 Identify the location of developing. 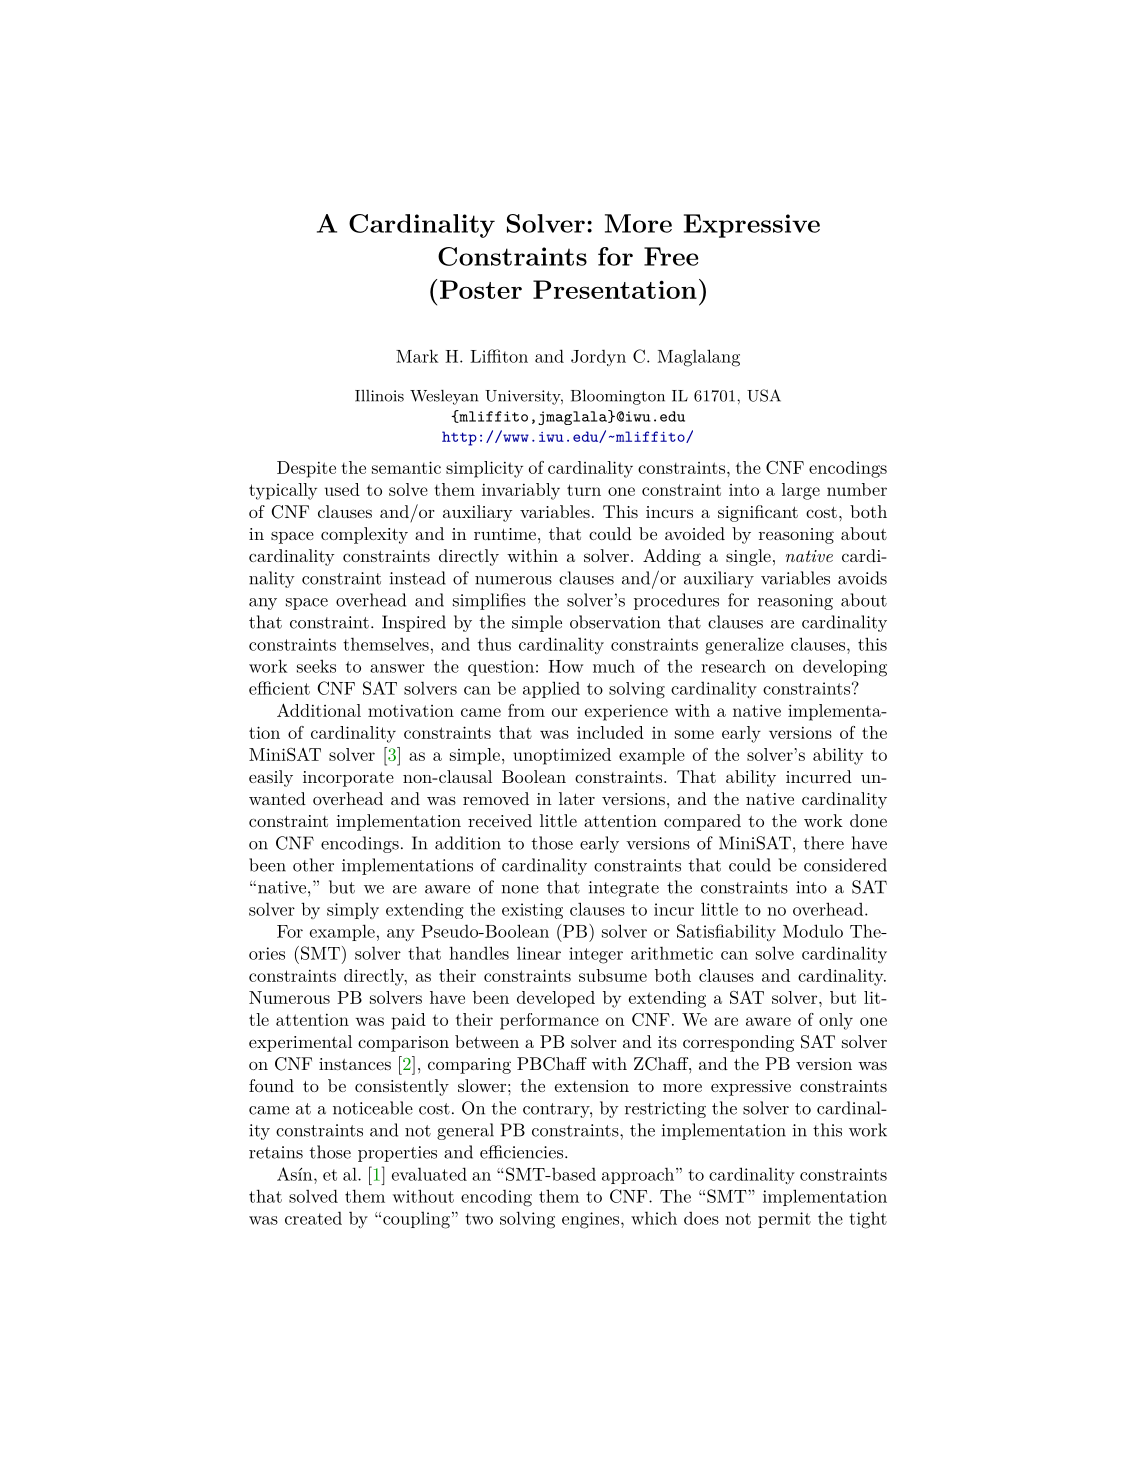
(845, 668).
